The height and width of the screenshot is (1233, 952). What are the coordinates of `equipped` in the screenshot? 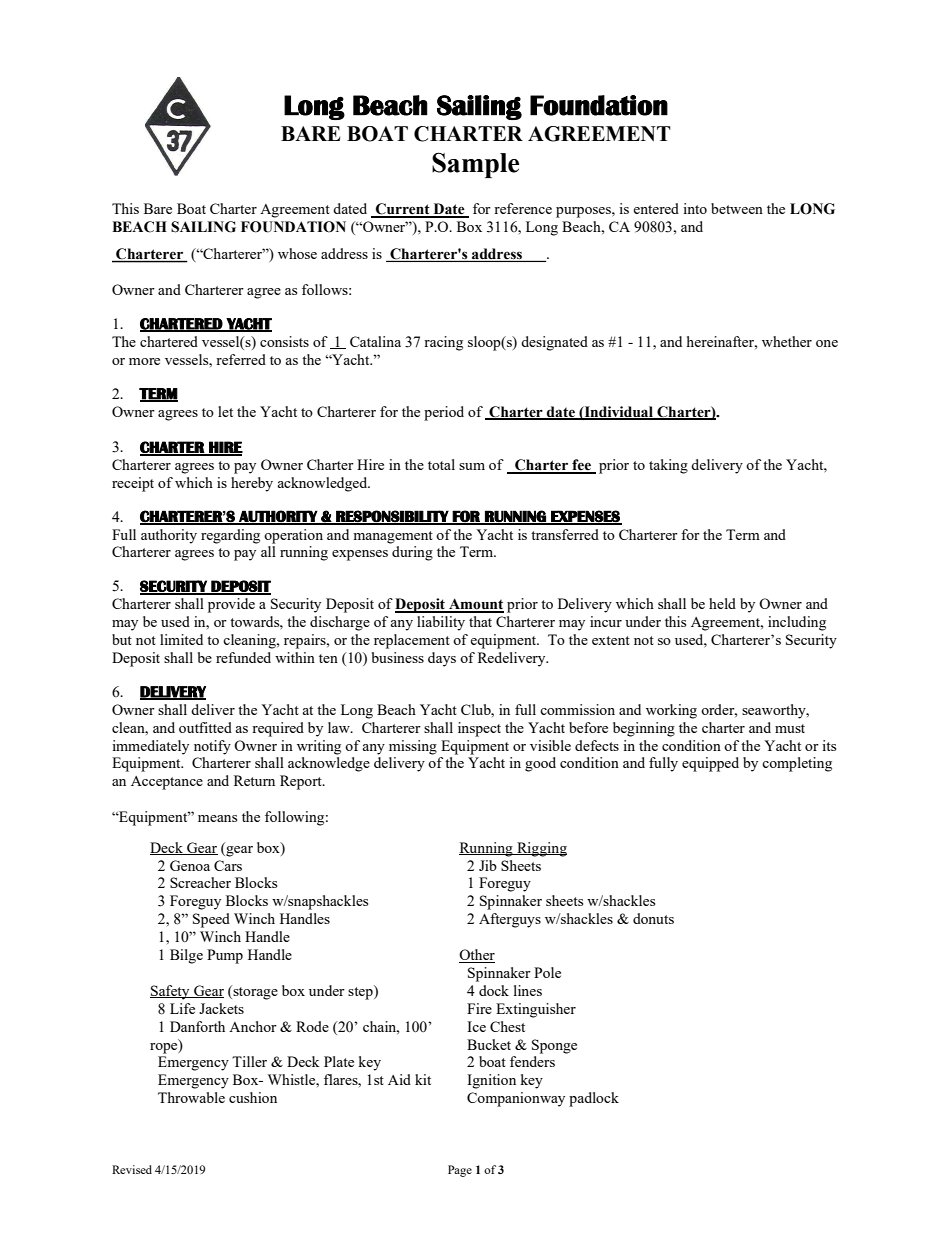 It's located at (710, 764).
